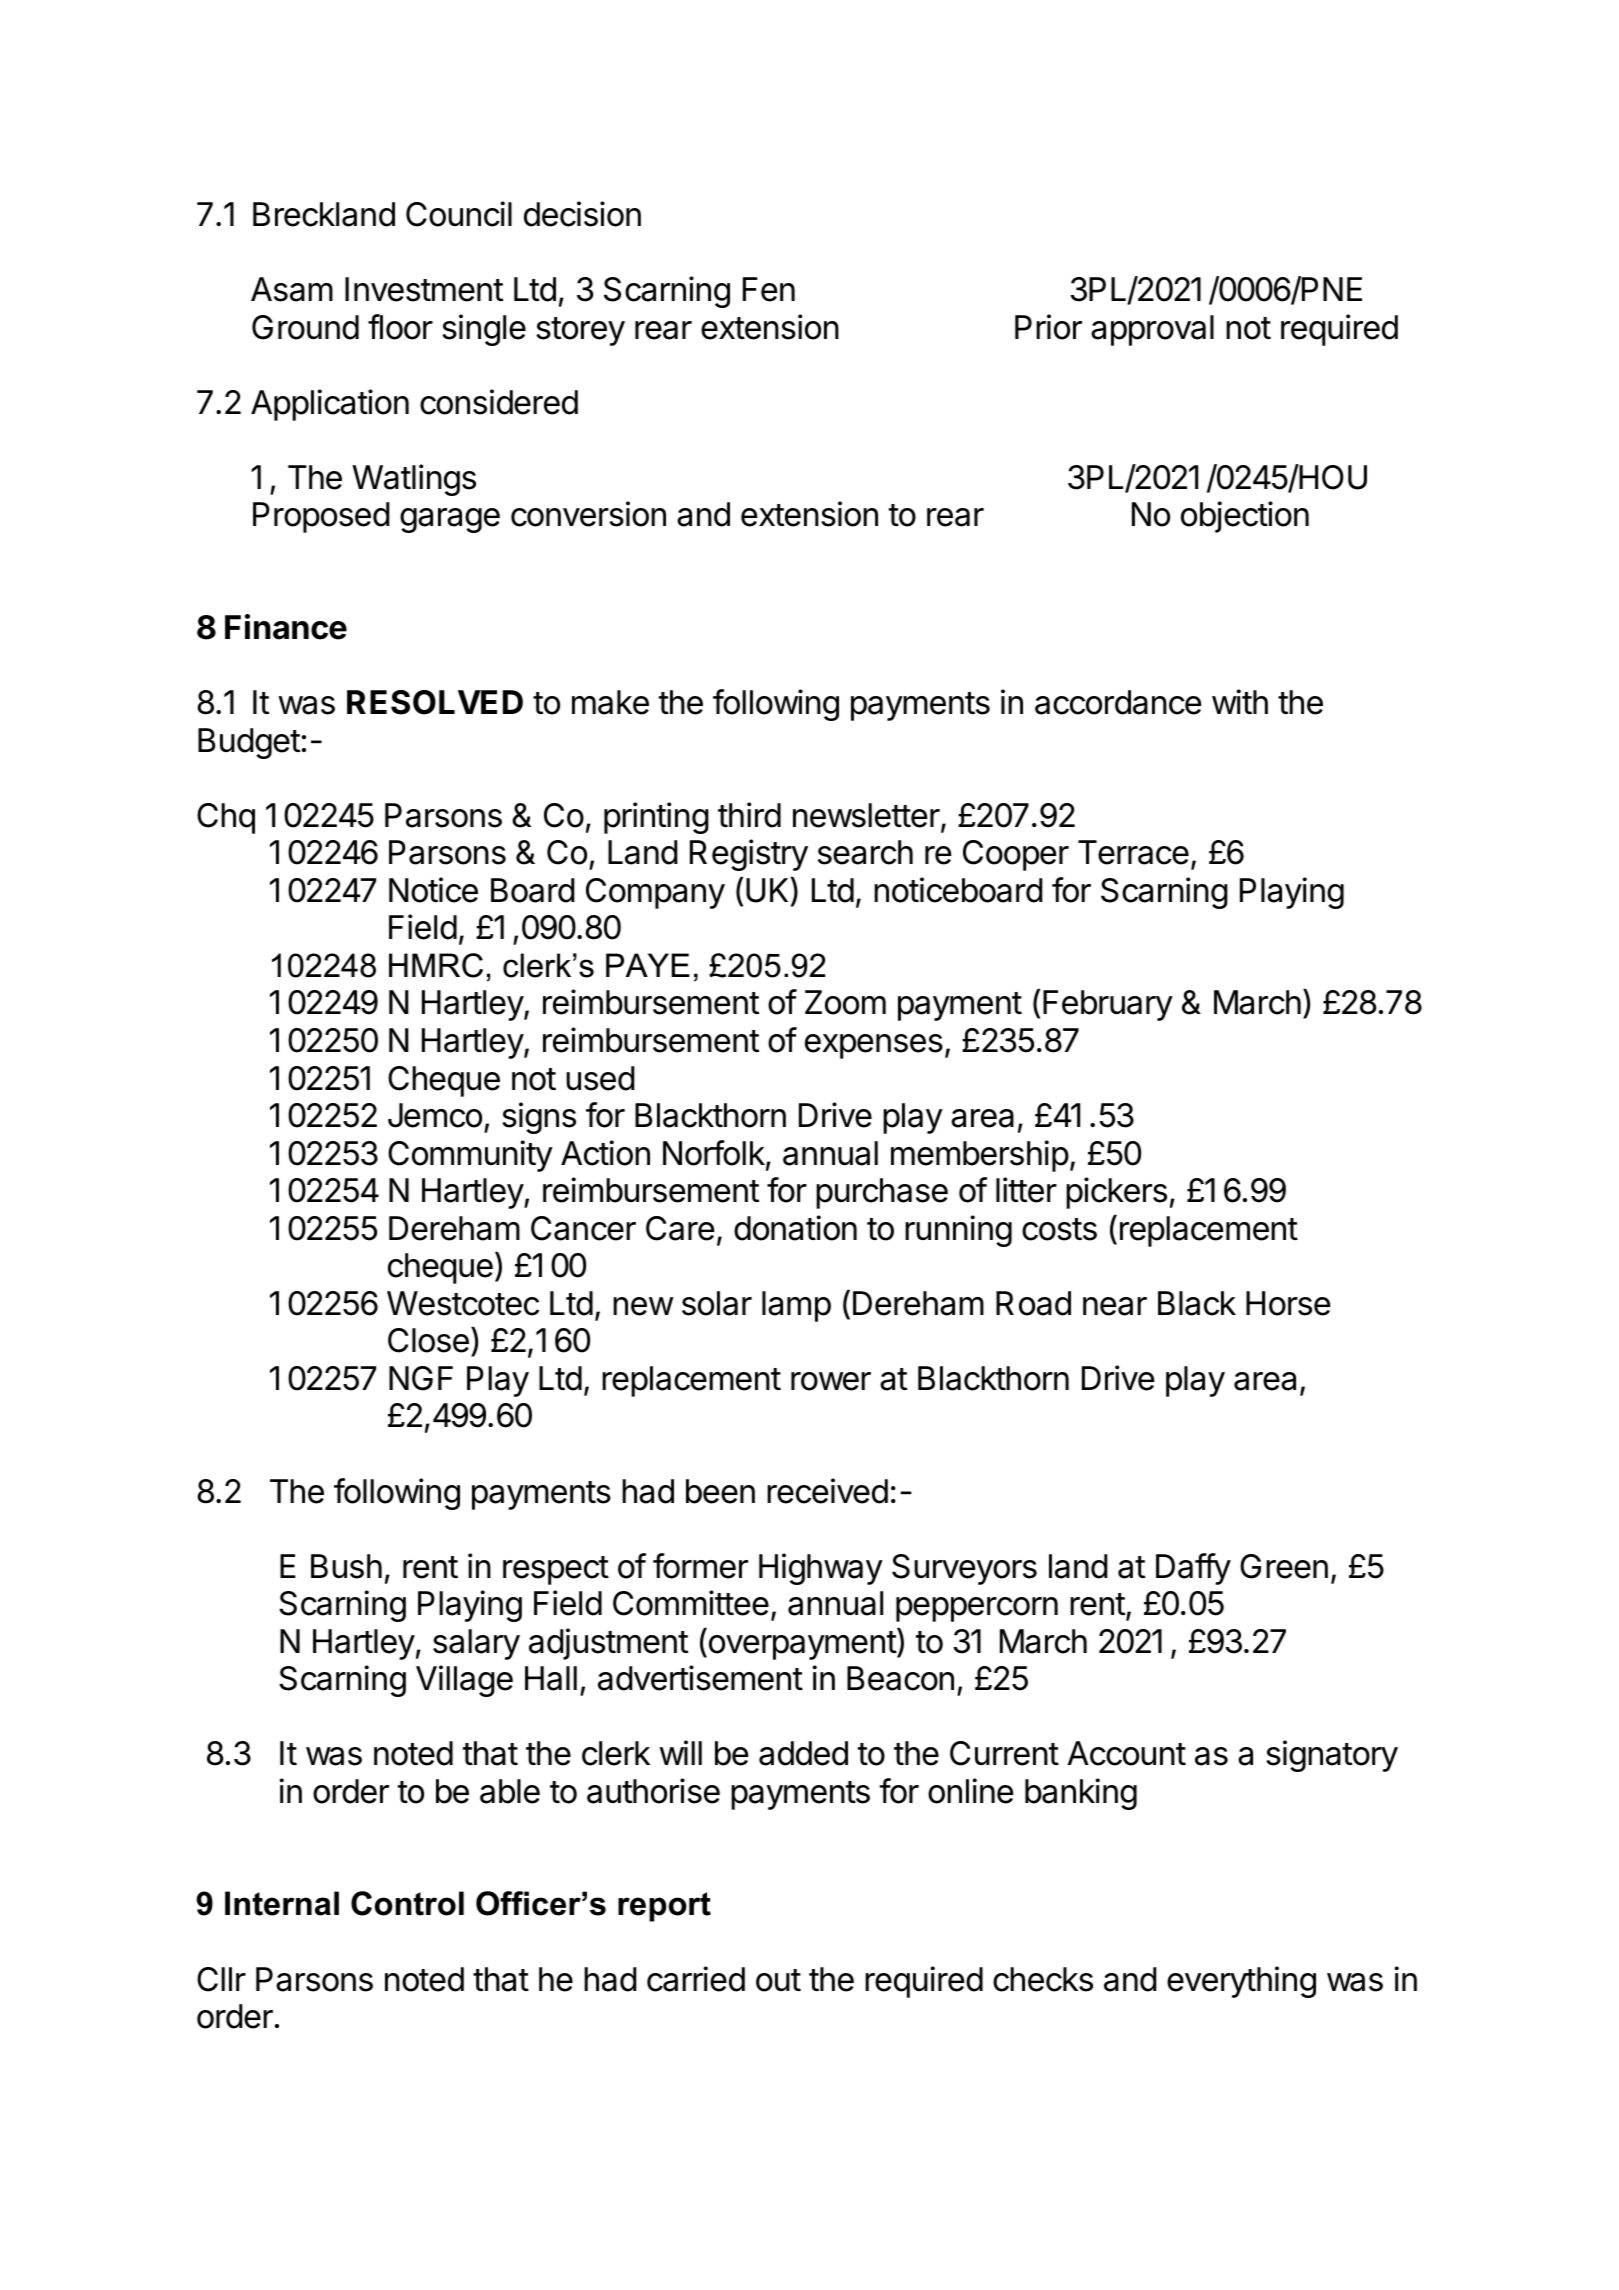 Image resolution: width=1619 pixels, height=2290 pixels. What do you see at coordinates (407, 1903) in the screenshot?
I see `Control` at bounding box center [407, 1903].
